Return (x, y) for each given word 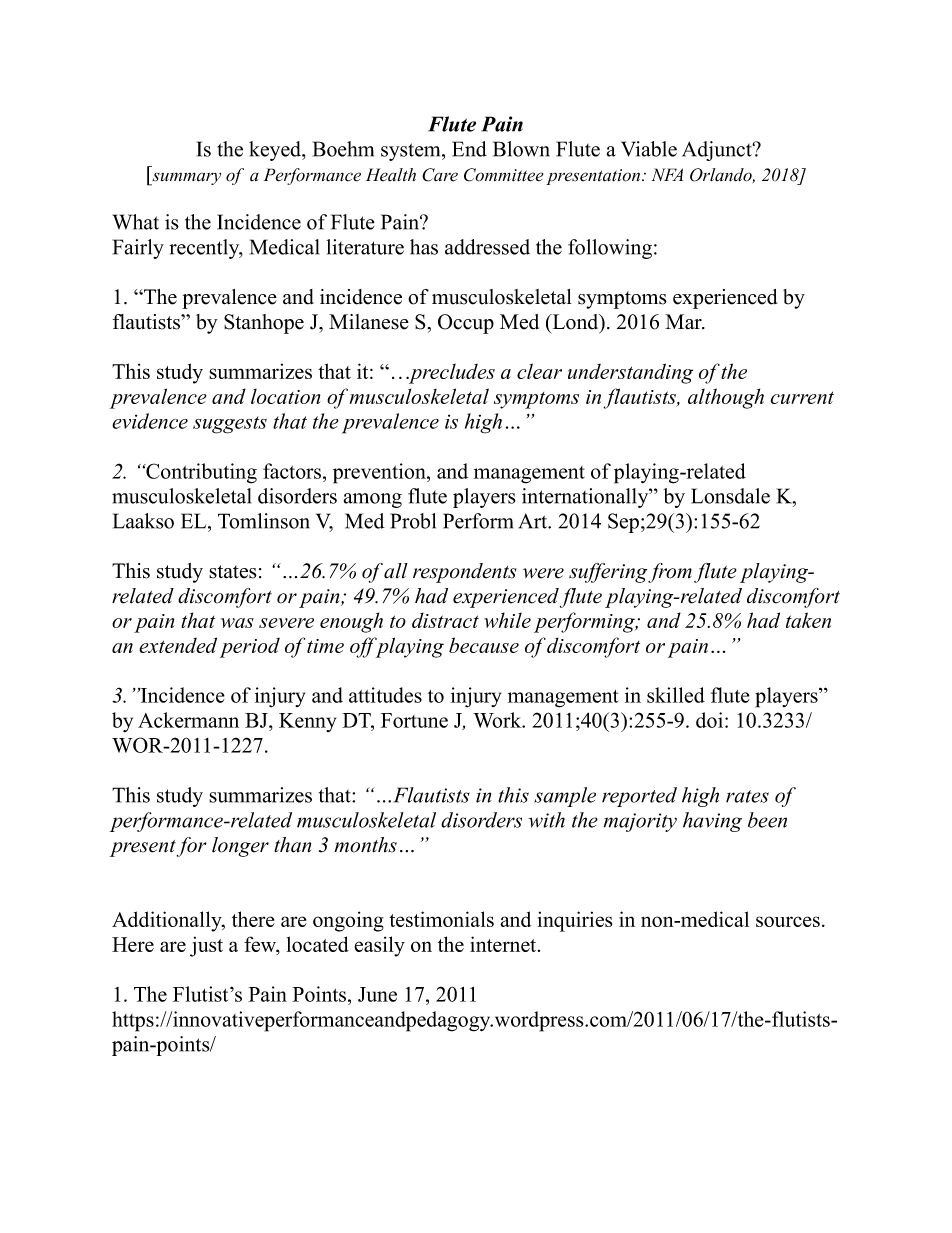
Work (498, 720)
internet (504, 944)
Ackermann (188, 720)
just (206, 946)
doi (711, 720)
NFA (667, 174)
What (136, 222)
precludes (451, 374)
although (726, 398)
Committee (503, 175)
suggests (230, 425)
